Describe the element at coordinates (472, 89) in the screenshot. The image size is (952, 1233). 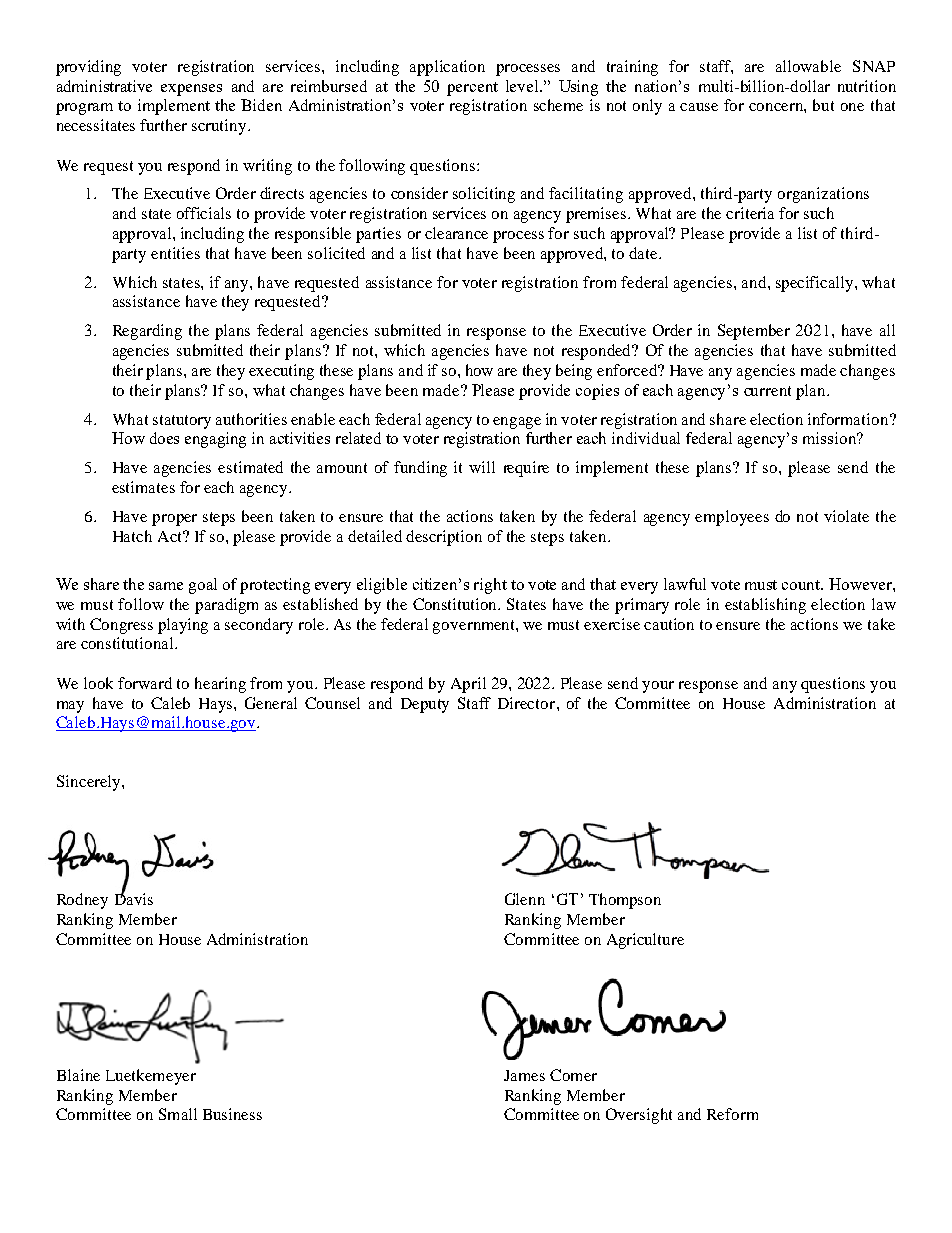
I see `percent` at that location.
